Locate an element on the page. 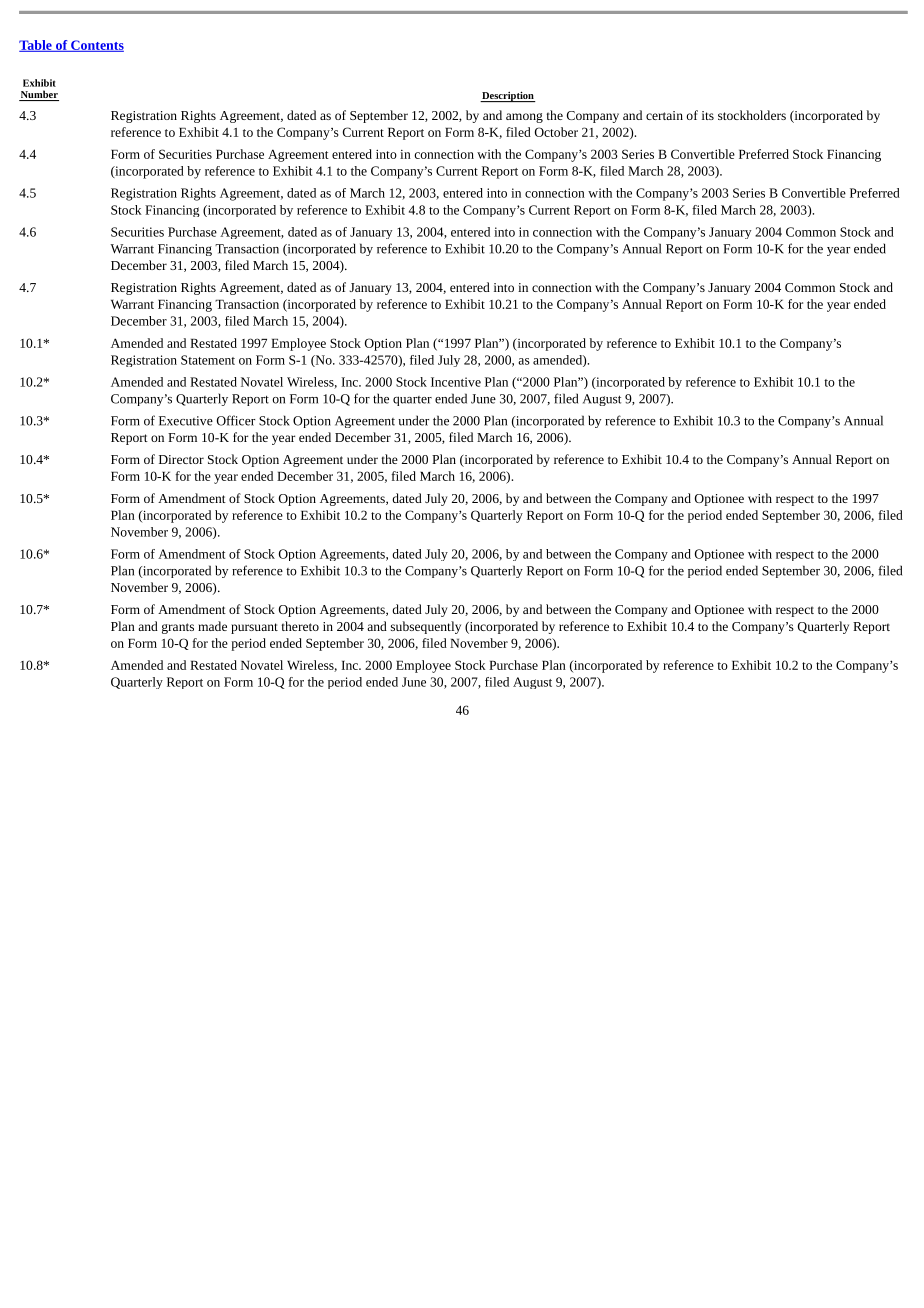 The height and width of the document is (1308, 924). Description is located at coordinates (508, 96).
